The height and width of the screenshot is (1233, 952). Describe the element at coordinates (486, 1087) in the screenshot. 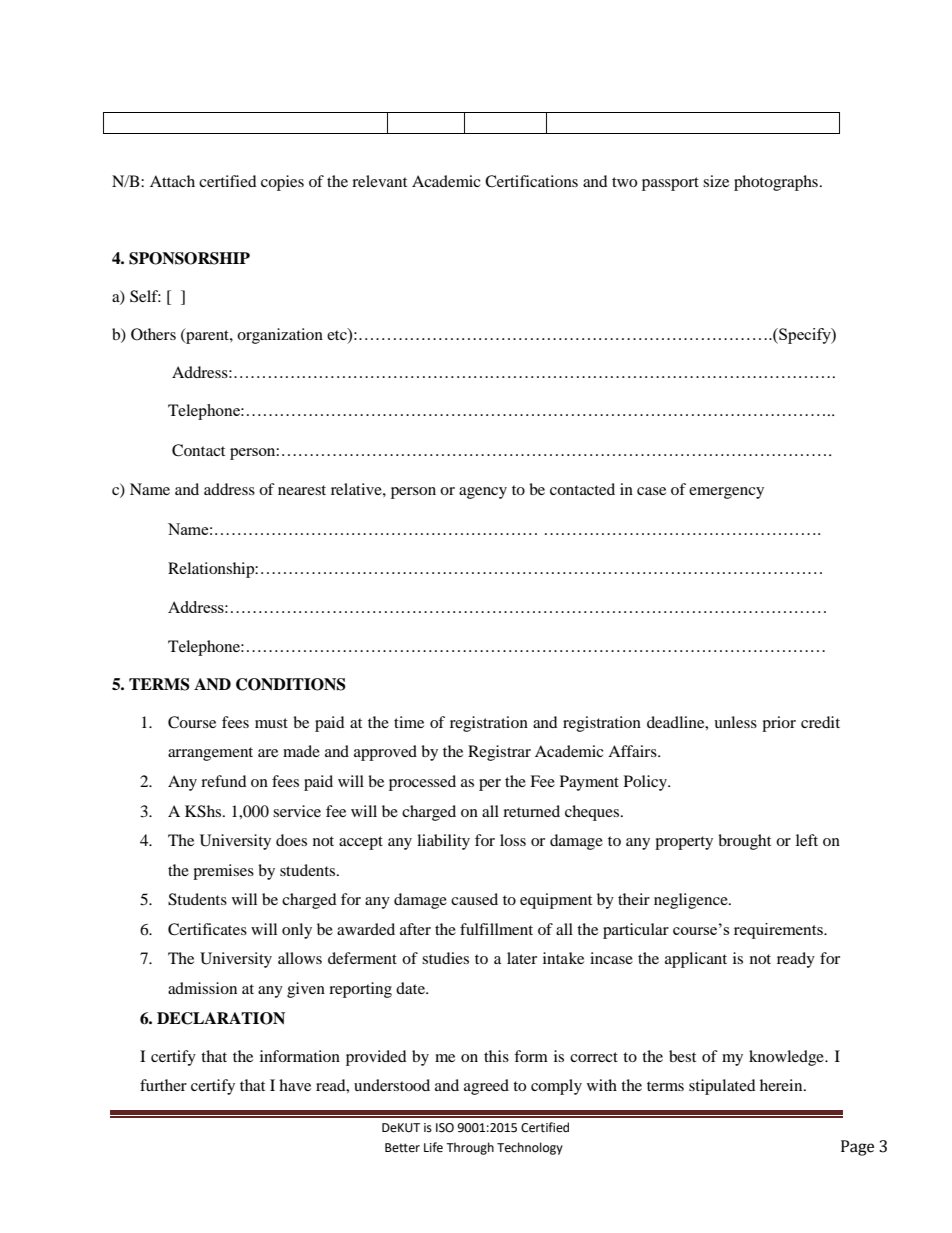

I see `agreed` at that location.
